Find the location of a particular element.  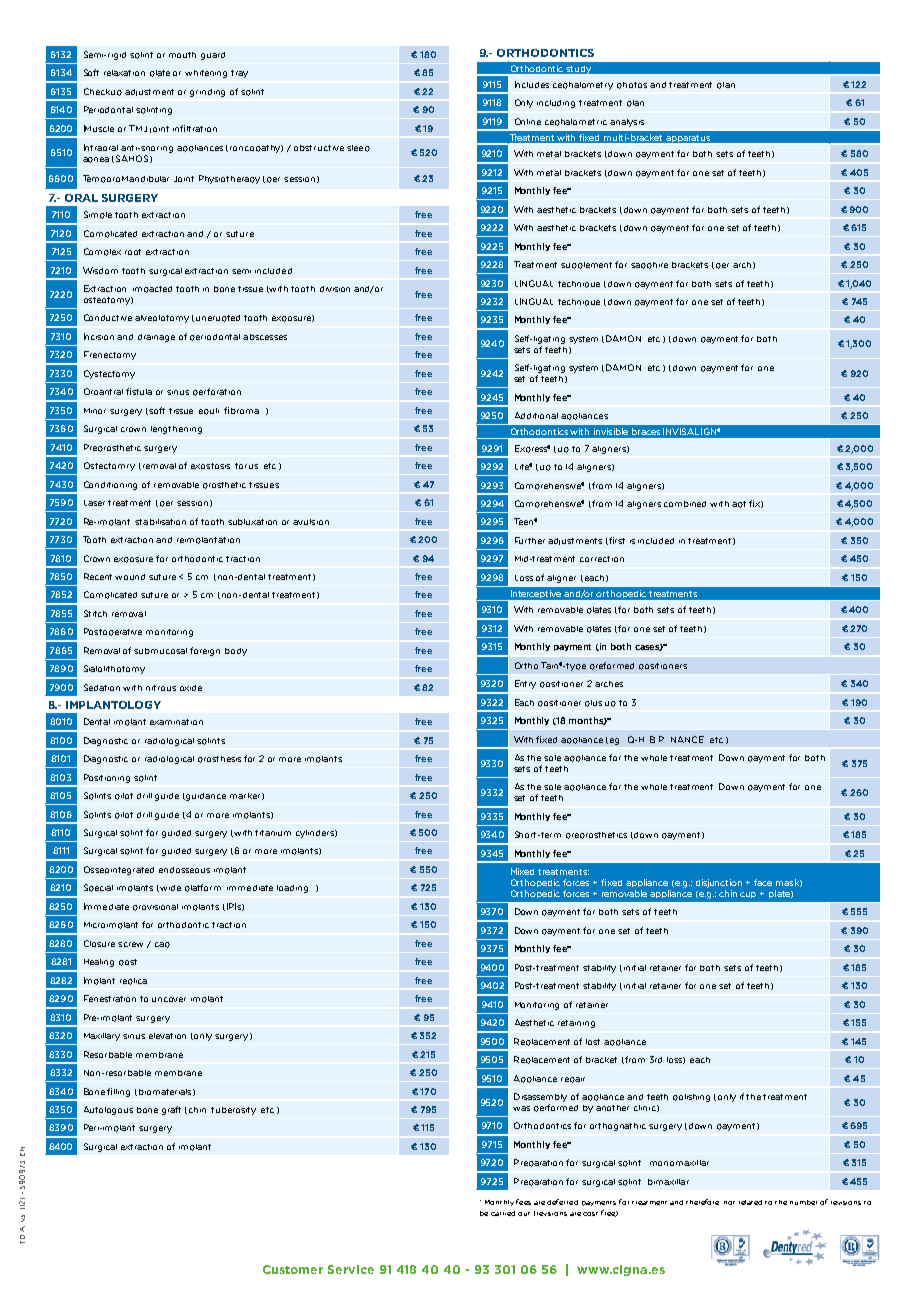

Includes is located at coordinates (532, 84).
